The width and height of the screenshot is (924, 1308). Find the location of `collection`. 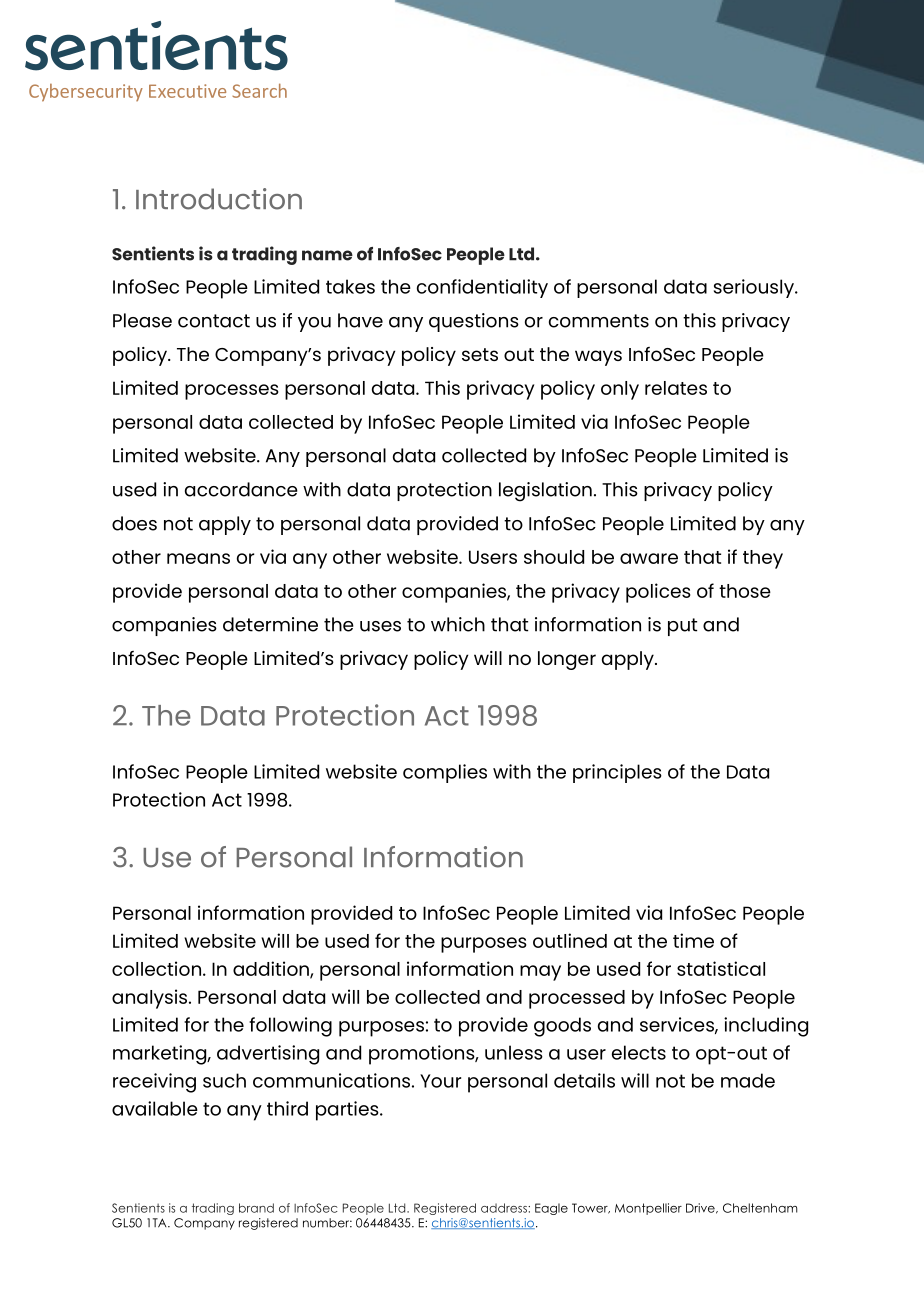

collection is located at coordinates (156, 968).
